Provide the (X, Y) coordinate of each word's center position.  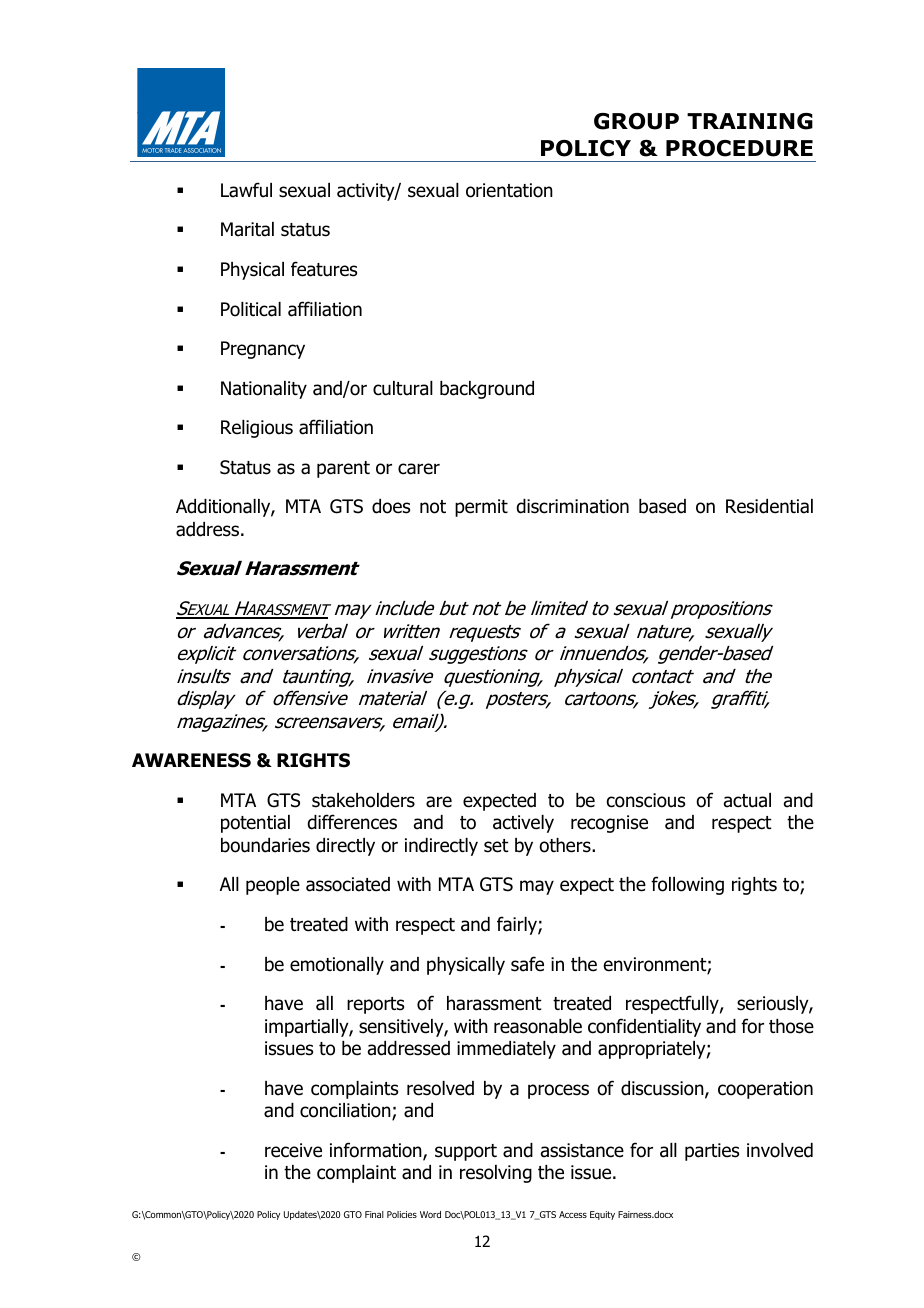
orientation (509, 190)
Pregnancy (263, 350)
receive (293, 1150)
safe (527, 964)
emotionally (337, 966)
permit (481, 508)
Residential (769, 506)
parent (343, 469)
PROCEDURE (739, 148)
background (487, 390)
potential (255, 824)
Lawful (246, 190)
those (791, 1026)
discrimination (572, 506)
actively (523, 824)
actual (747, 800)
